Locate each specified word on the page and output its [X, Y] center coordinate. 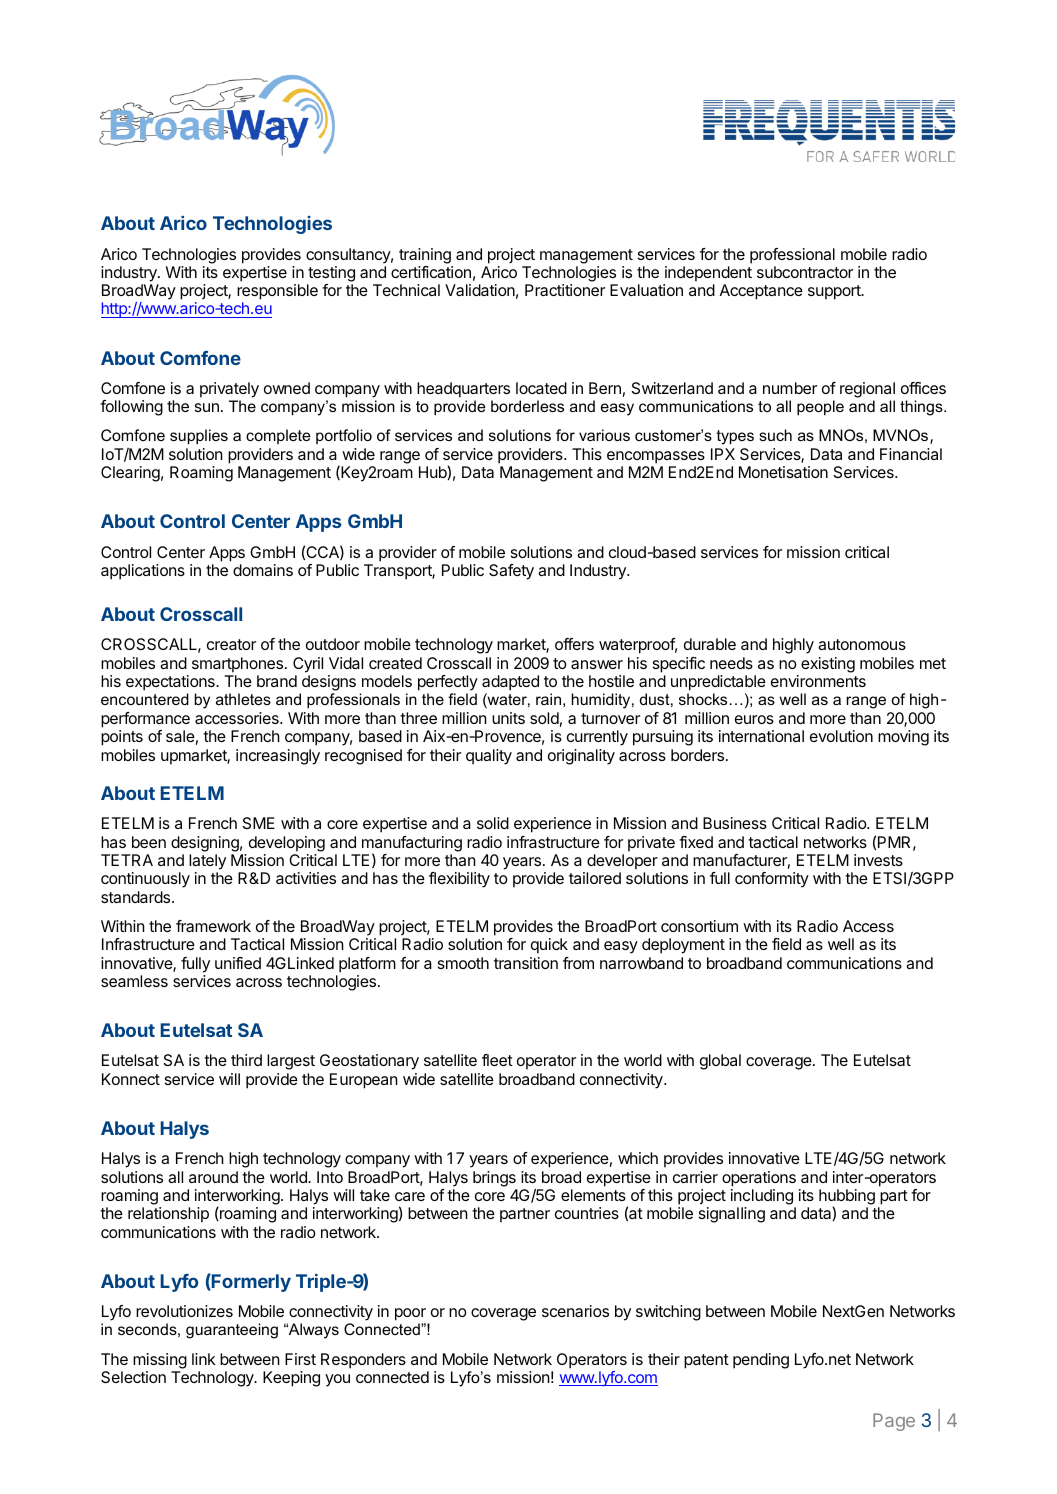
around [213, 1177]
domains [263, 570]
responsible [277, 292]
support [835, 292]
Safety [511, 572]
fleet [497, 1060]
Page [894, 1422]
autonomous [862, 644]
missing [160, 1361]
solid [493, 823]
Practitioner [565, 290]
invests [878, 860]
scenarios [575, 1311]
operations [759, 1179]
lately [207, 862]
